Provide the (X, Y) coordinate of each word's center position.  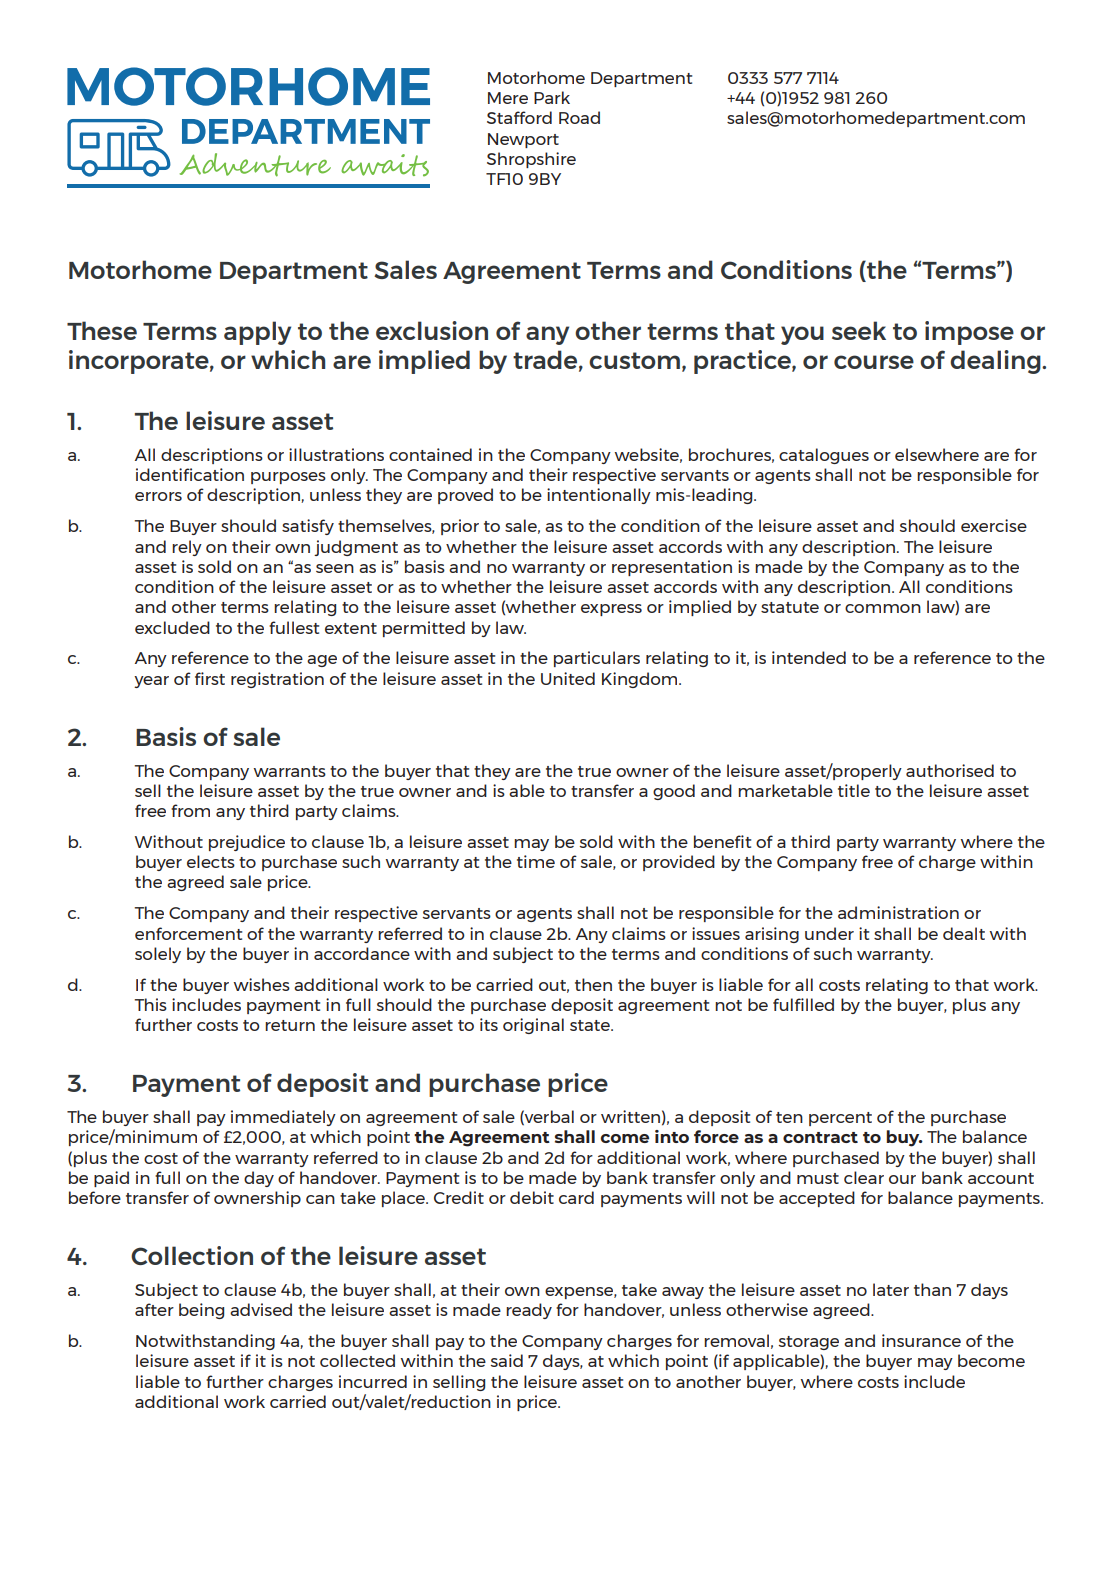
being (201, 1311)
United (568, 678)
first (210, 678)
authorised (950, 770)
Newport (523, 140)
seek (859, 330)
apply (257, 333)
